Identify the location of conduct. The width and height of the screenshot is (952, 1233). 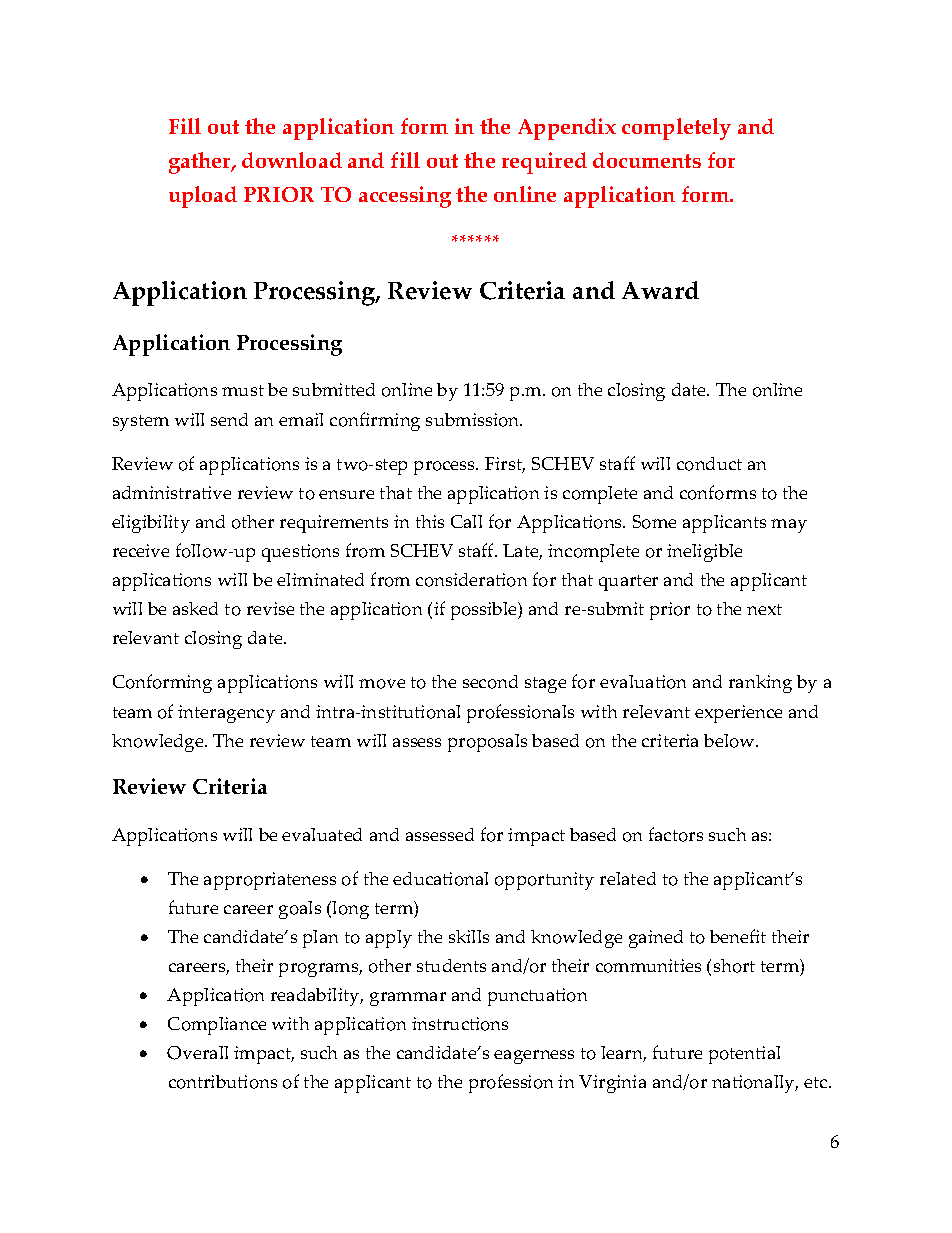
(709, 464).
